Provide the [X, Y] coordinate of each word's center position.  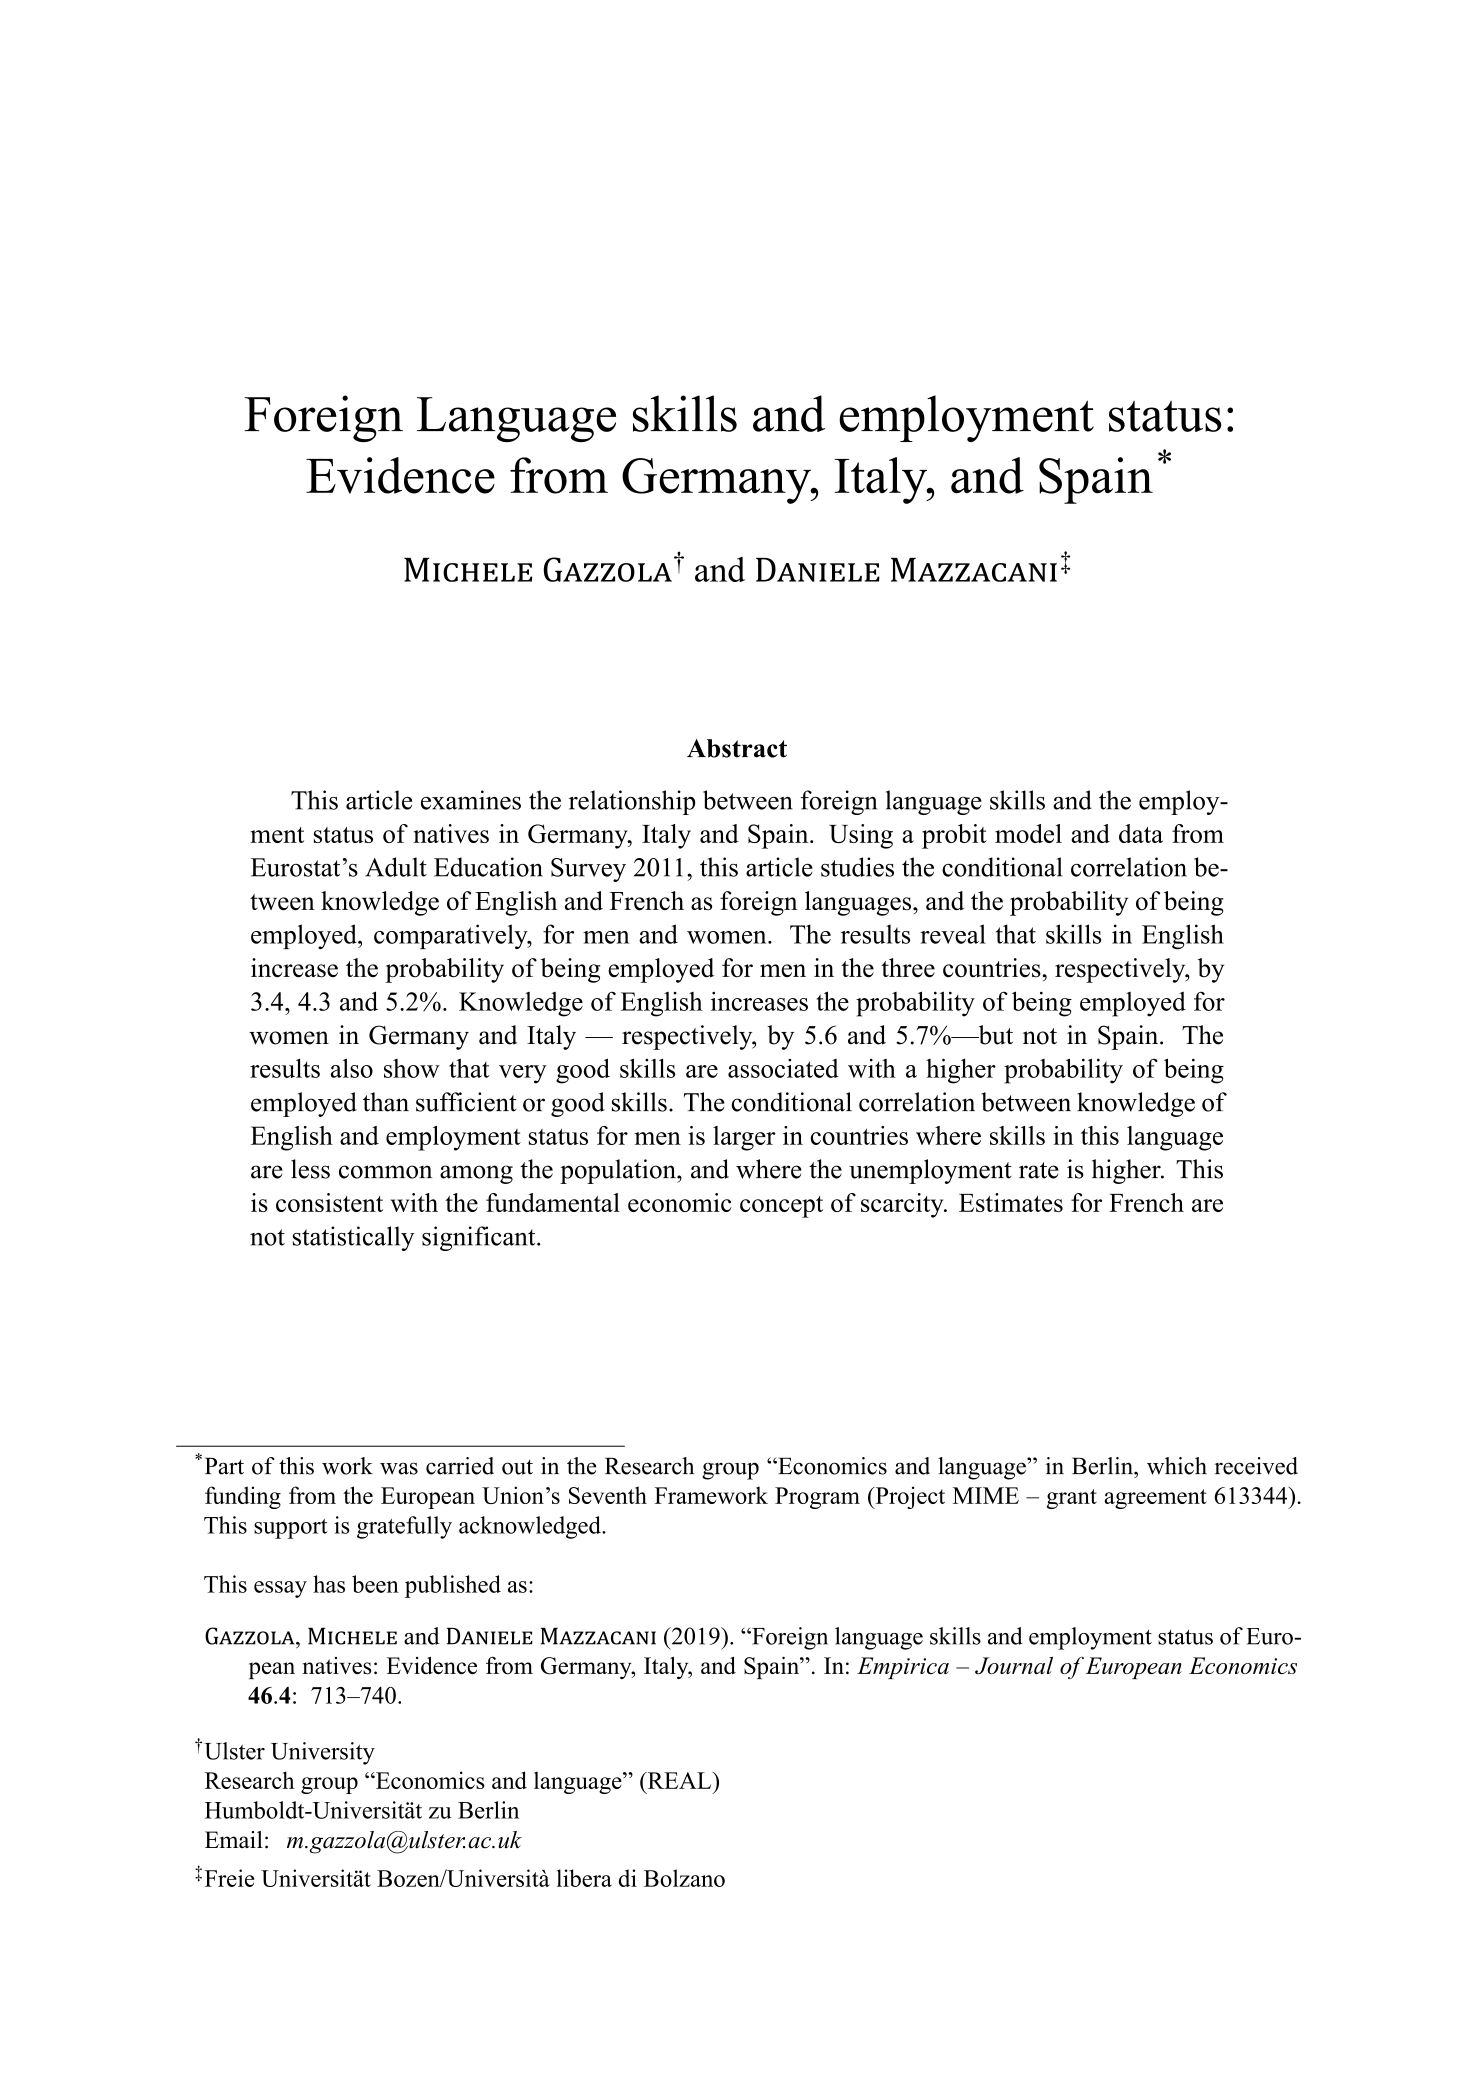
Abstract [737, 748]
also [352, 1068]
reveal [953, 934]
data [1141, 833]
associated [783, 1068]
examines [471, 800]
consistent [329, 1202]
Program [817, 1498]
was [399, 1468]
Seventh [608, 1495]
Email [234, 1839]
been [375, 1584]
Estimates [1011, 1202]
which [1177, 1466]
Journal [1014, 1666]
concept [781, 1207]
